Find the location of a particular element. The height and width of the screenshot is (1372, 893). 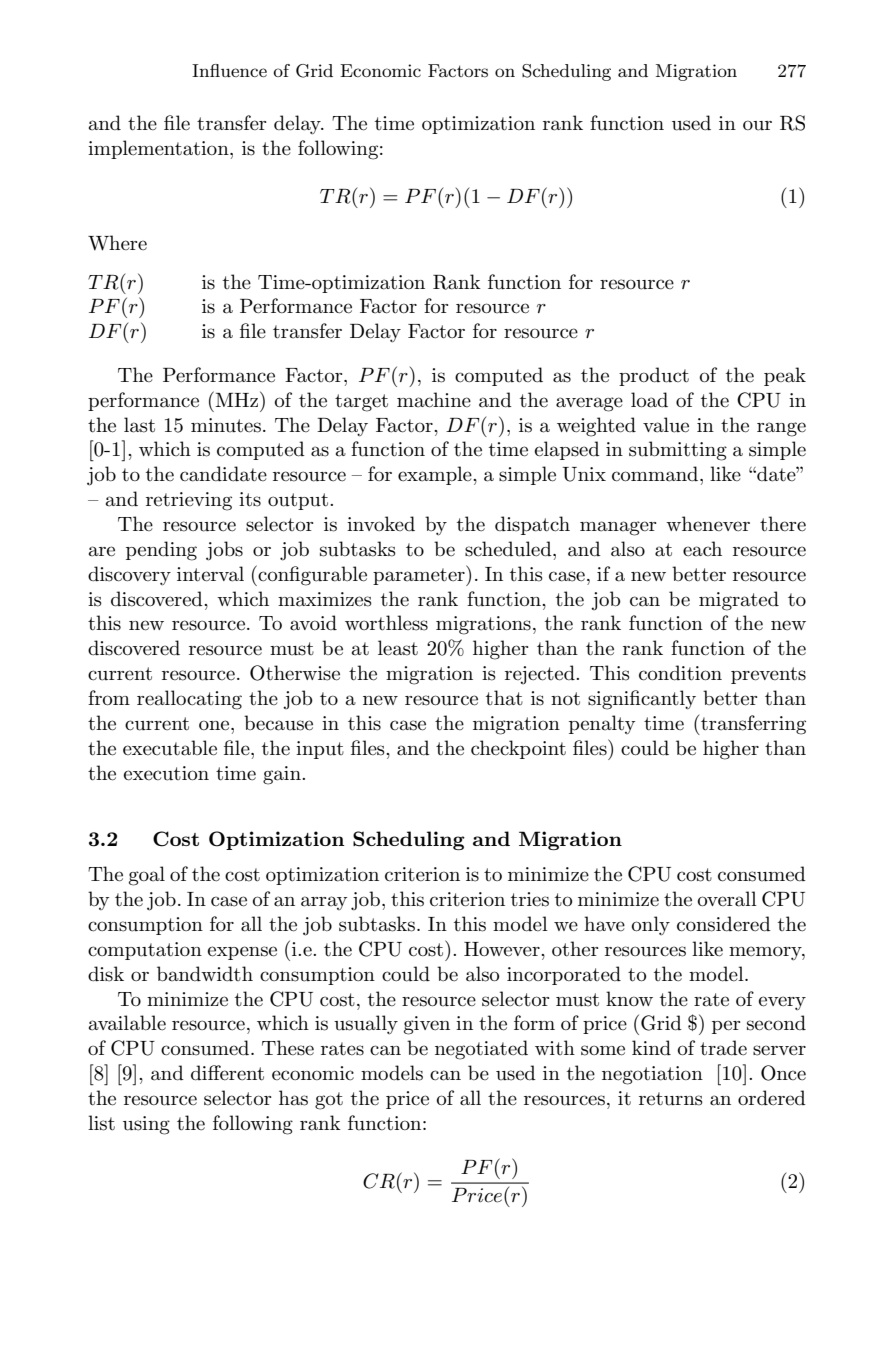

using is located at coordinates (146, 1125).
